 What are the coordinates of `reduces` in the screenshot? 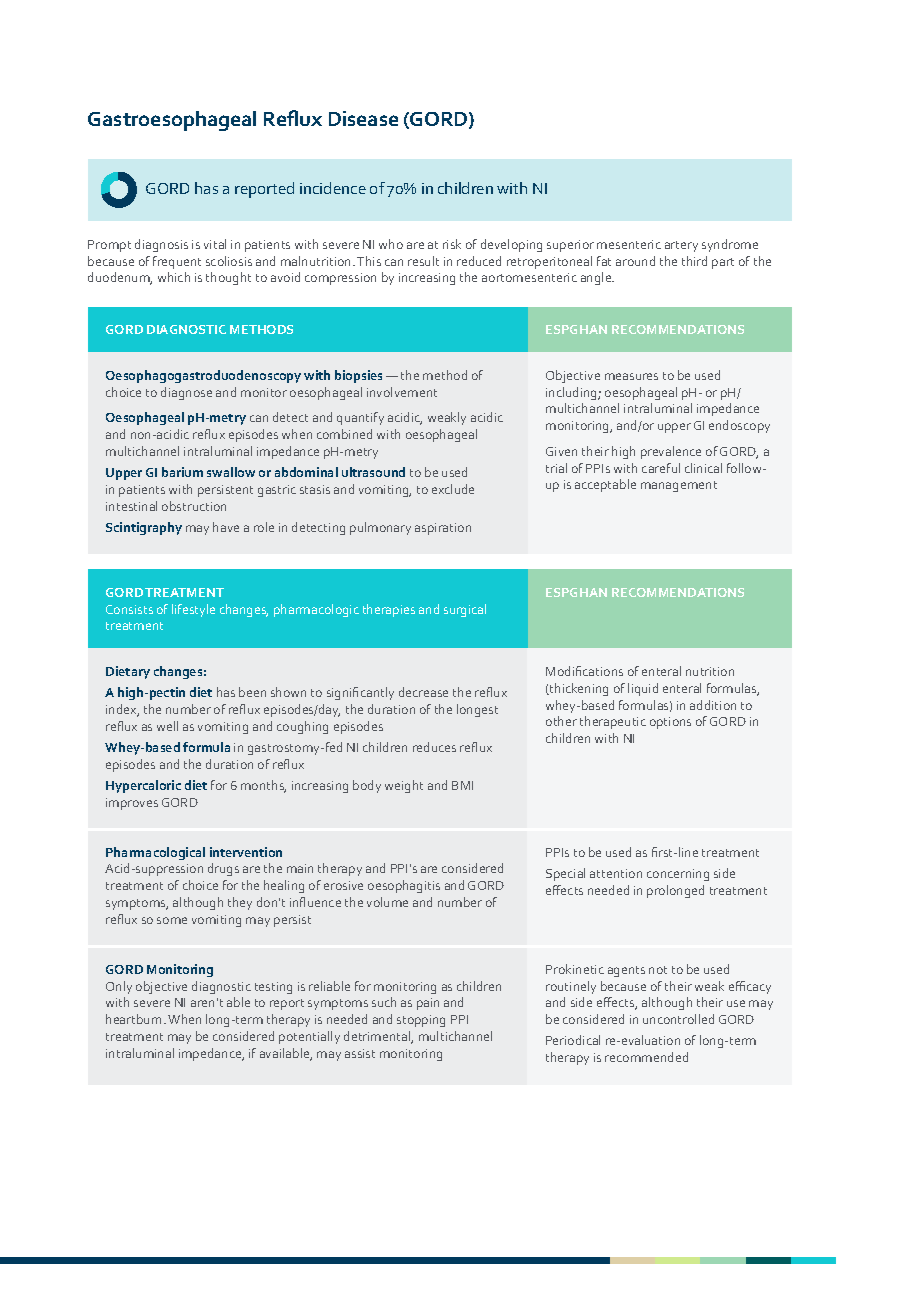 It's located at (434, 747).
